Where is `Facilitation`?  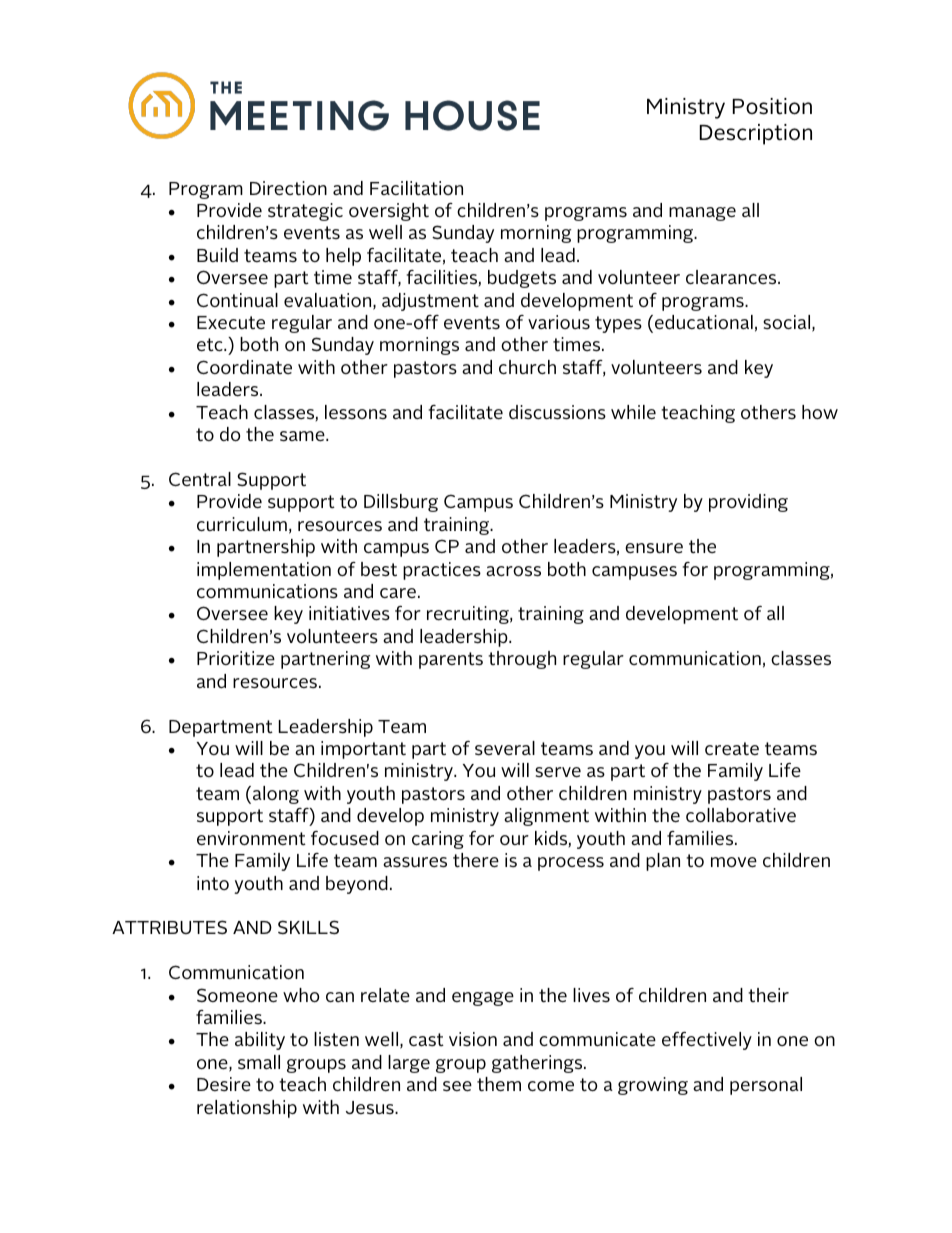 Facilitation is located at coordinates (416, 188).
